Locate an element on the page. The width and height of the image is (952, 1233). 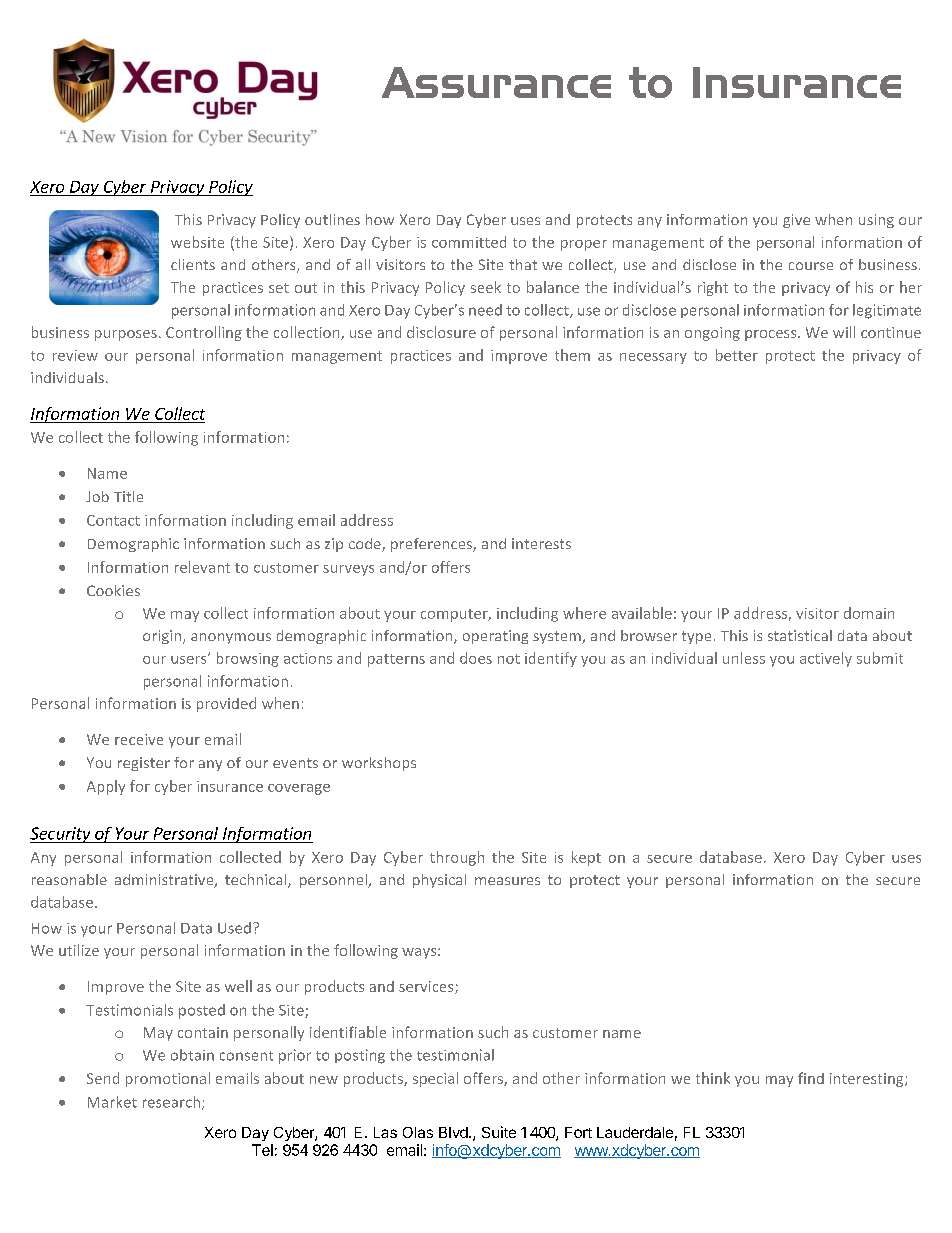
Assurance is located at coordinates (496, 82).
